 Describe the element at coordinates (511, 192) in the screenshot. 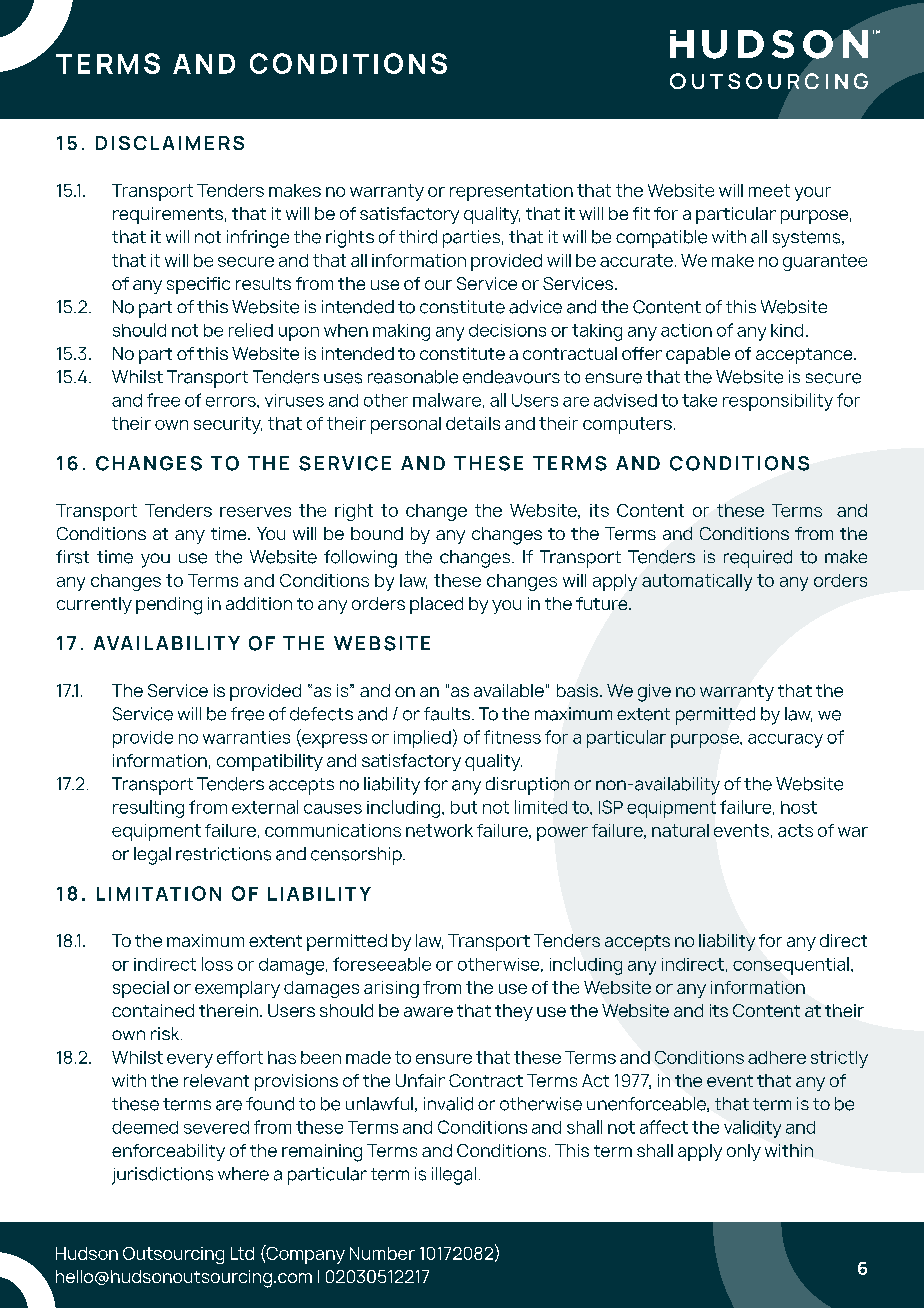

I see `representation` at that location.
